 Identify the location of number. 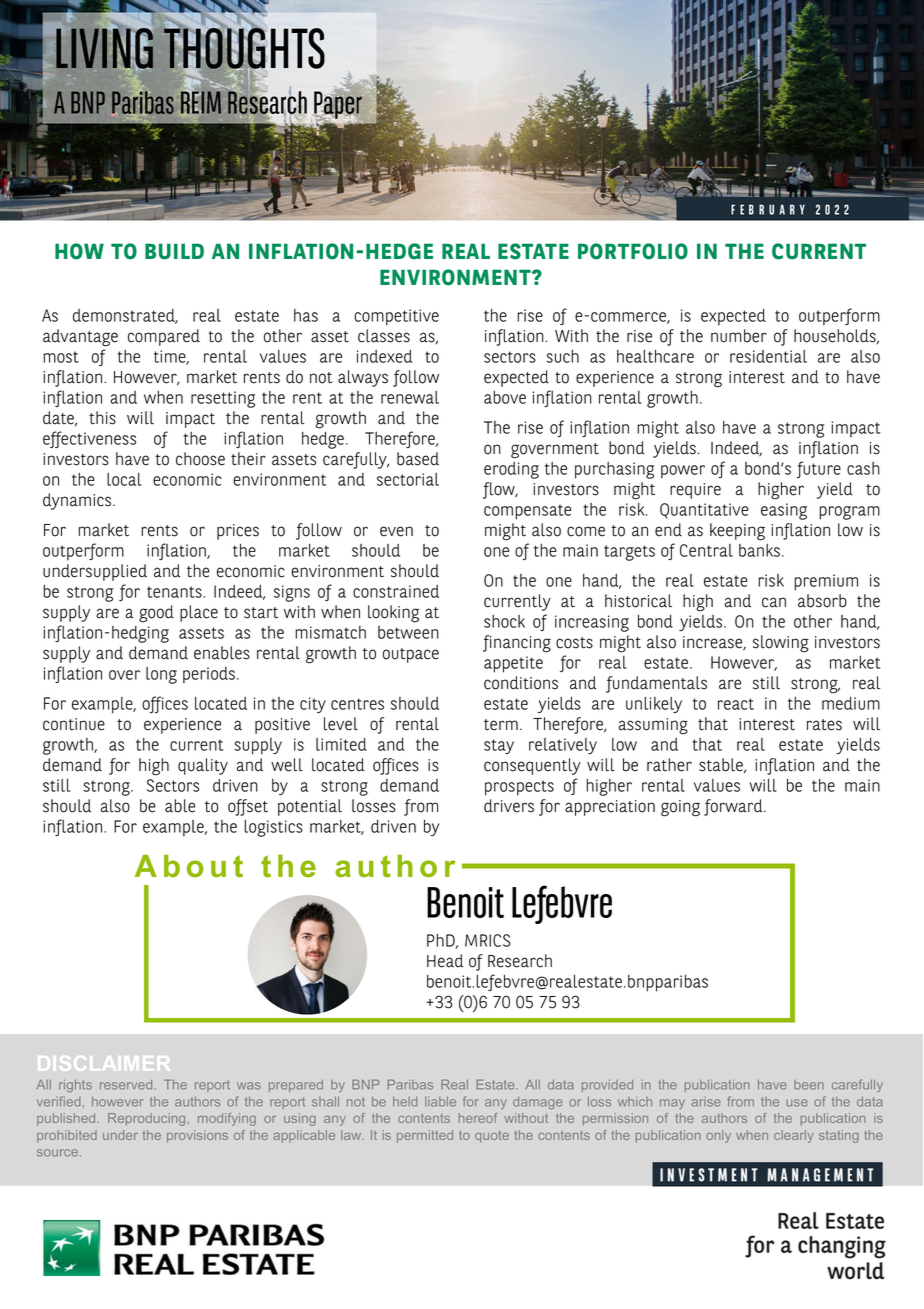
(739, 336).
